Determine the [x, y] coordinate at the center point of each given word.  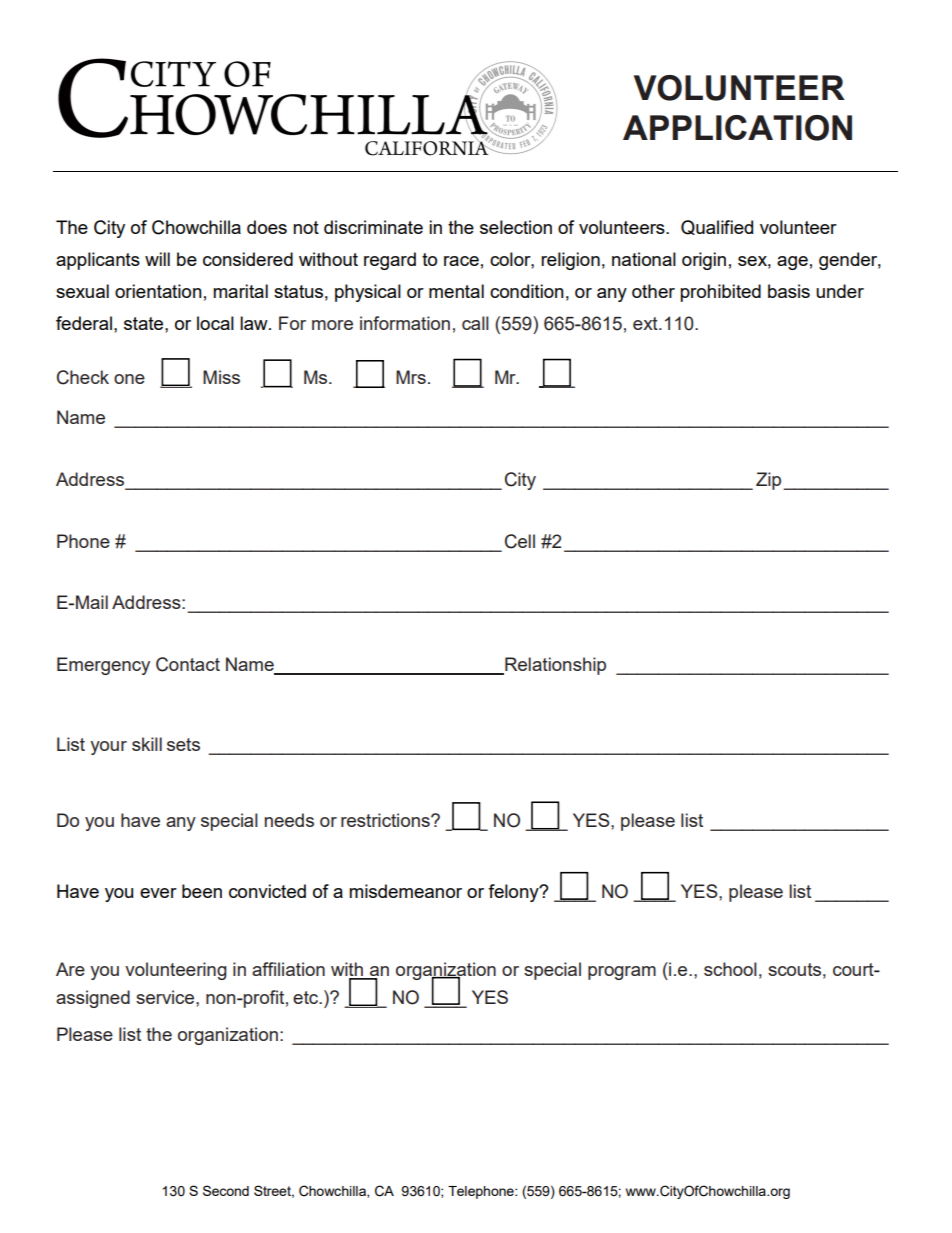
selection [516, 227]
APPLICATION [737, 128]
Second [226, 1190]
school [730, 969]
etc [307, 997]
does [267, 227]
